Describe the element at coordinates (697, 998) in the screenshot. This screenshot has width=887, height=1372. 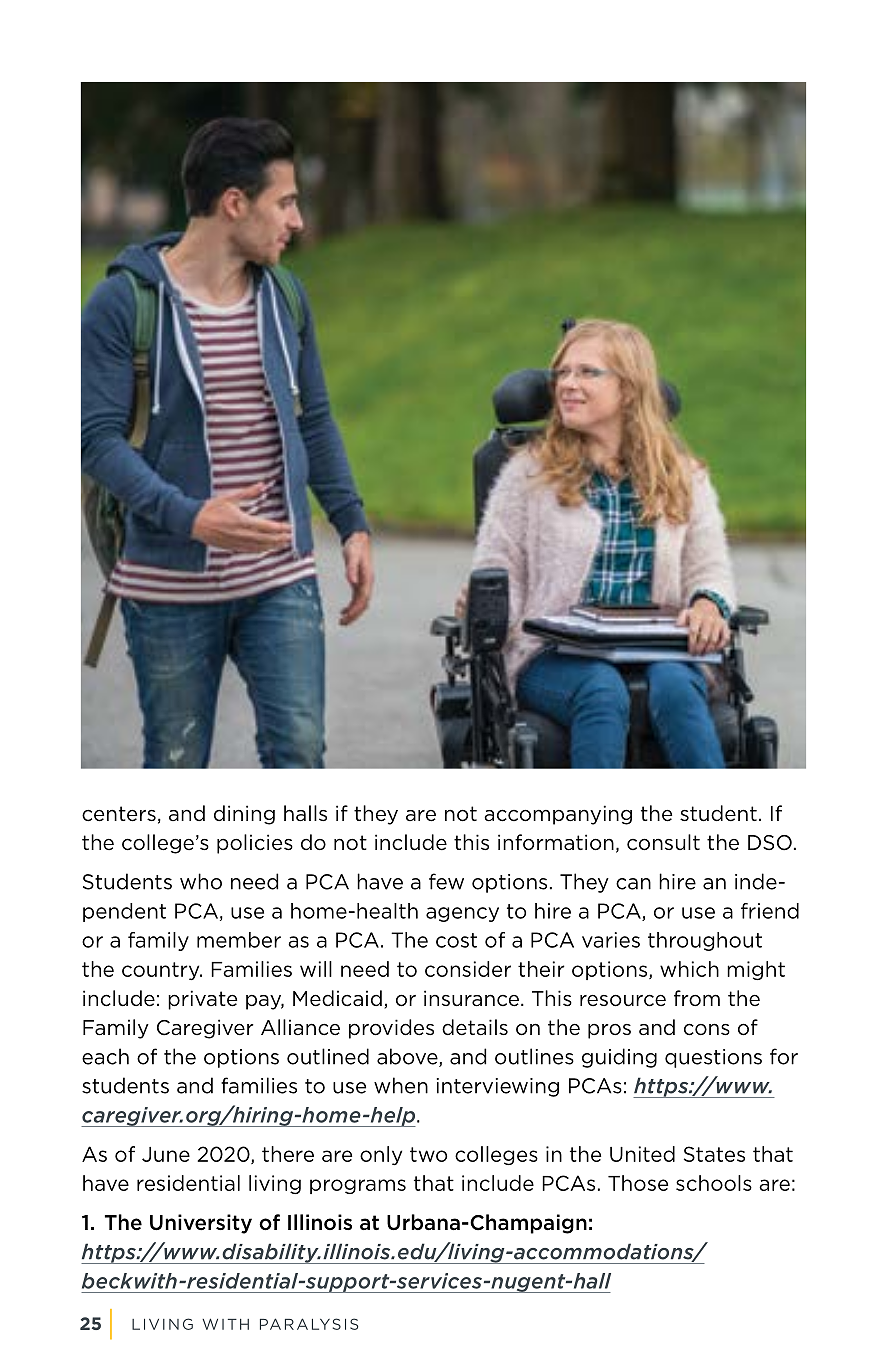
I see `from` at that location.
